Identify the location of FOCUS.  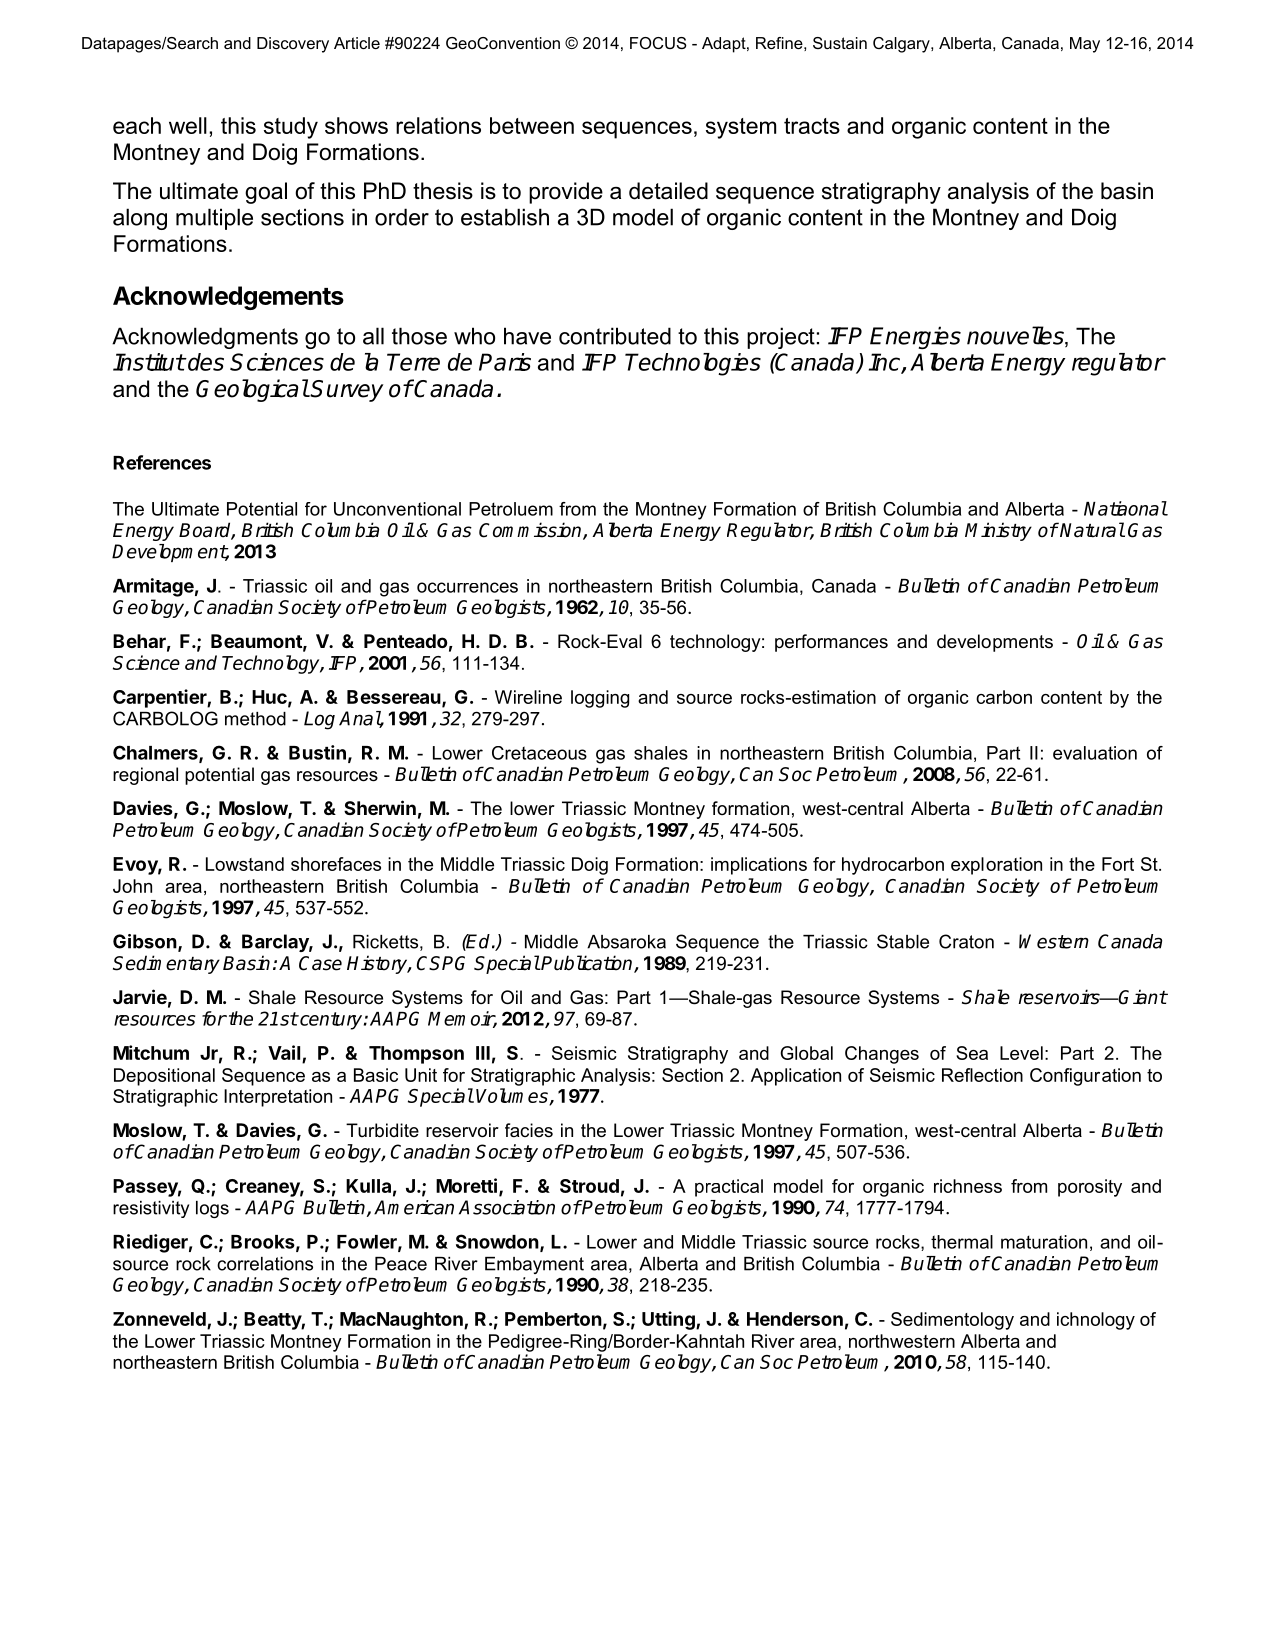
(658, 43).
